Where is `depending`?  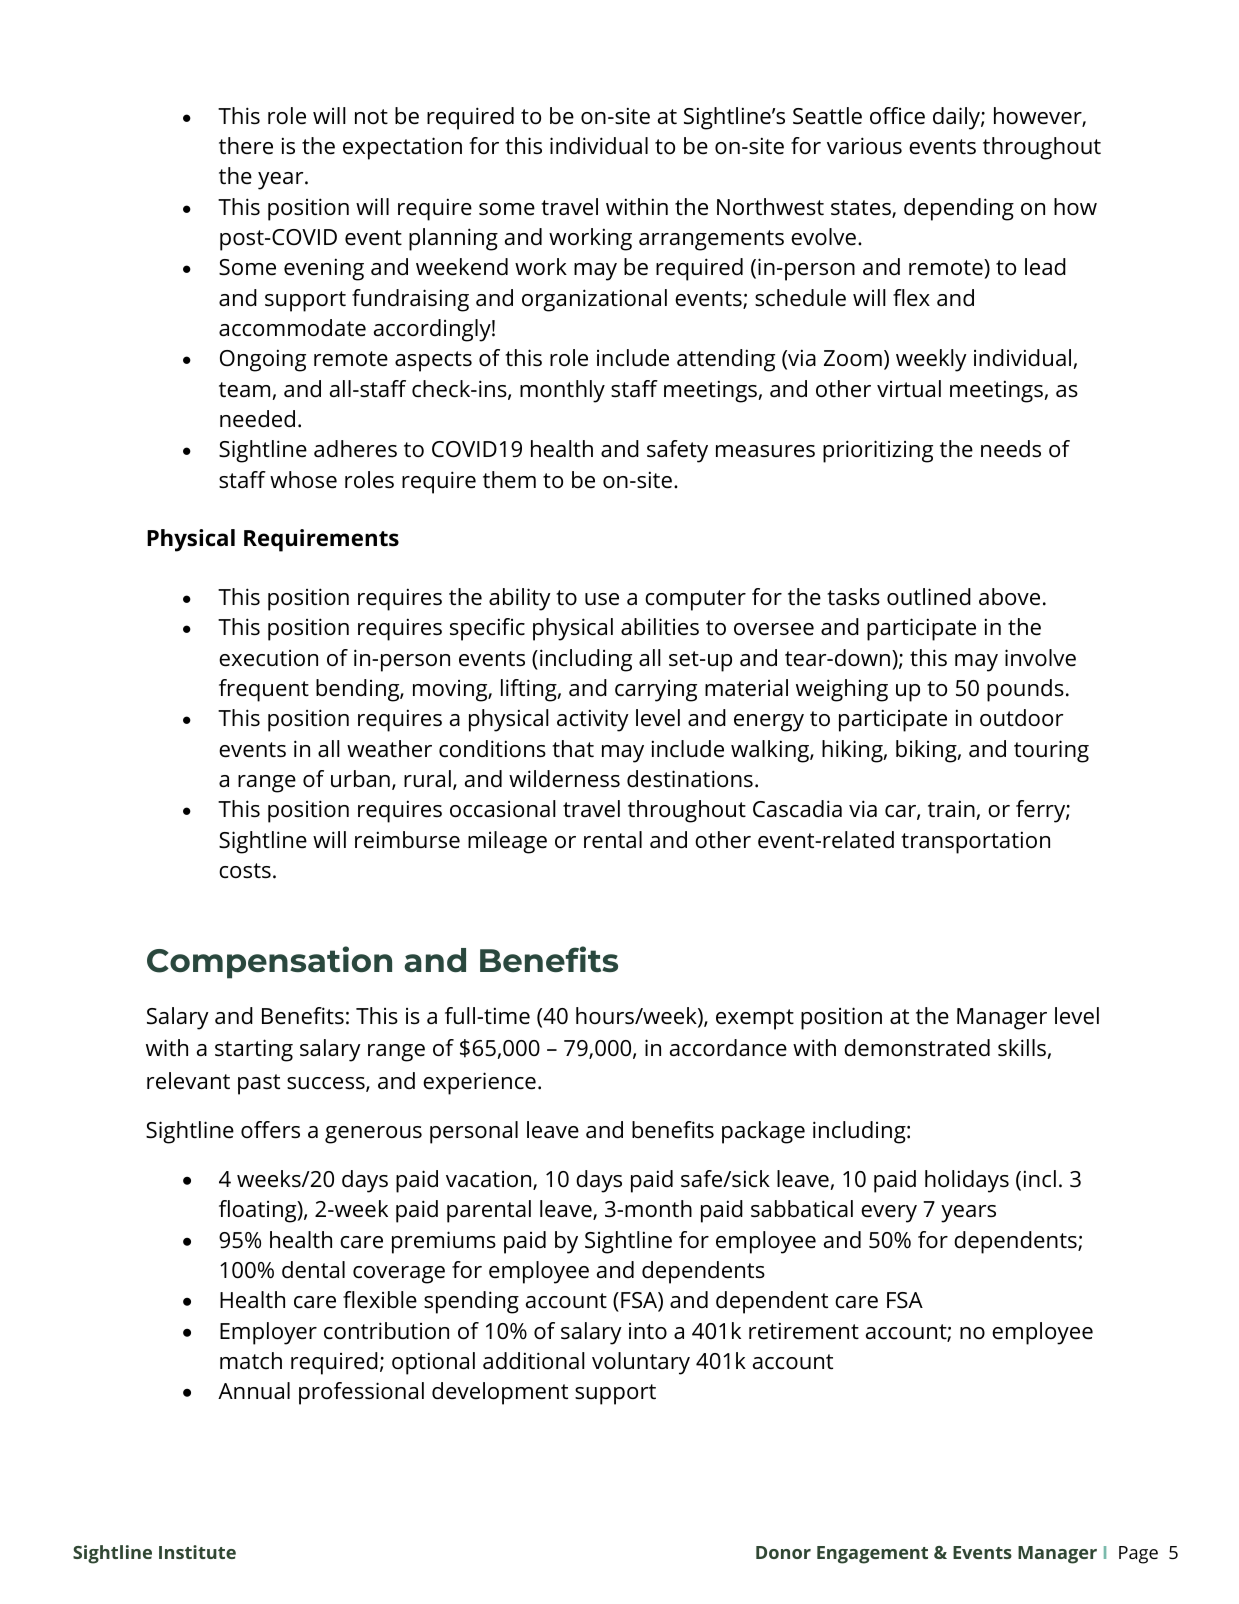 depending is located at coordinates (959, 209).
